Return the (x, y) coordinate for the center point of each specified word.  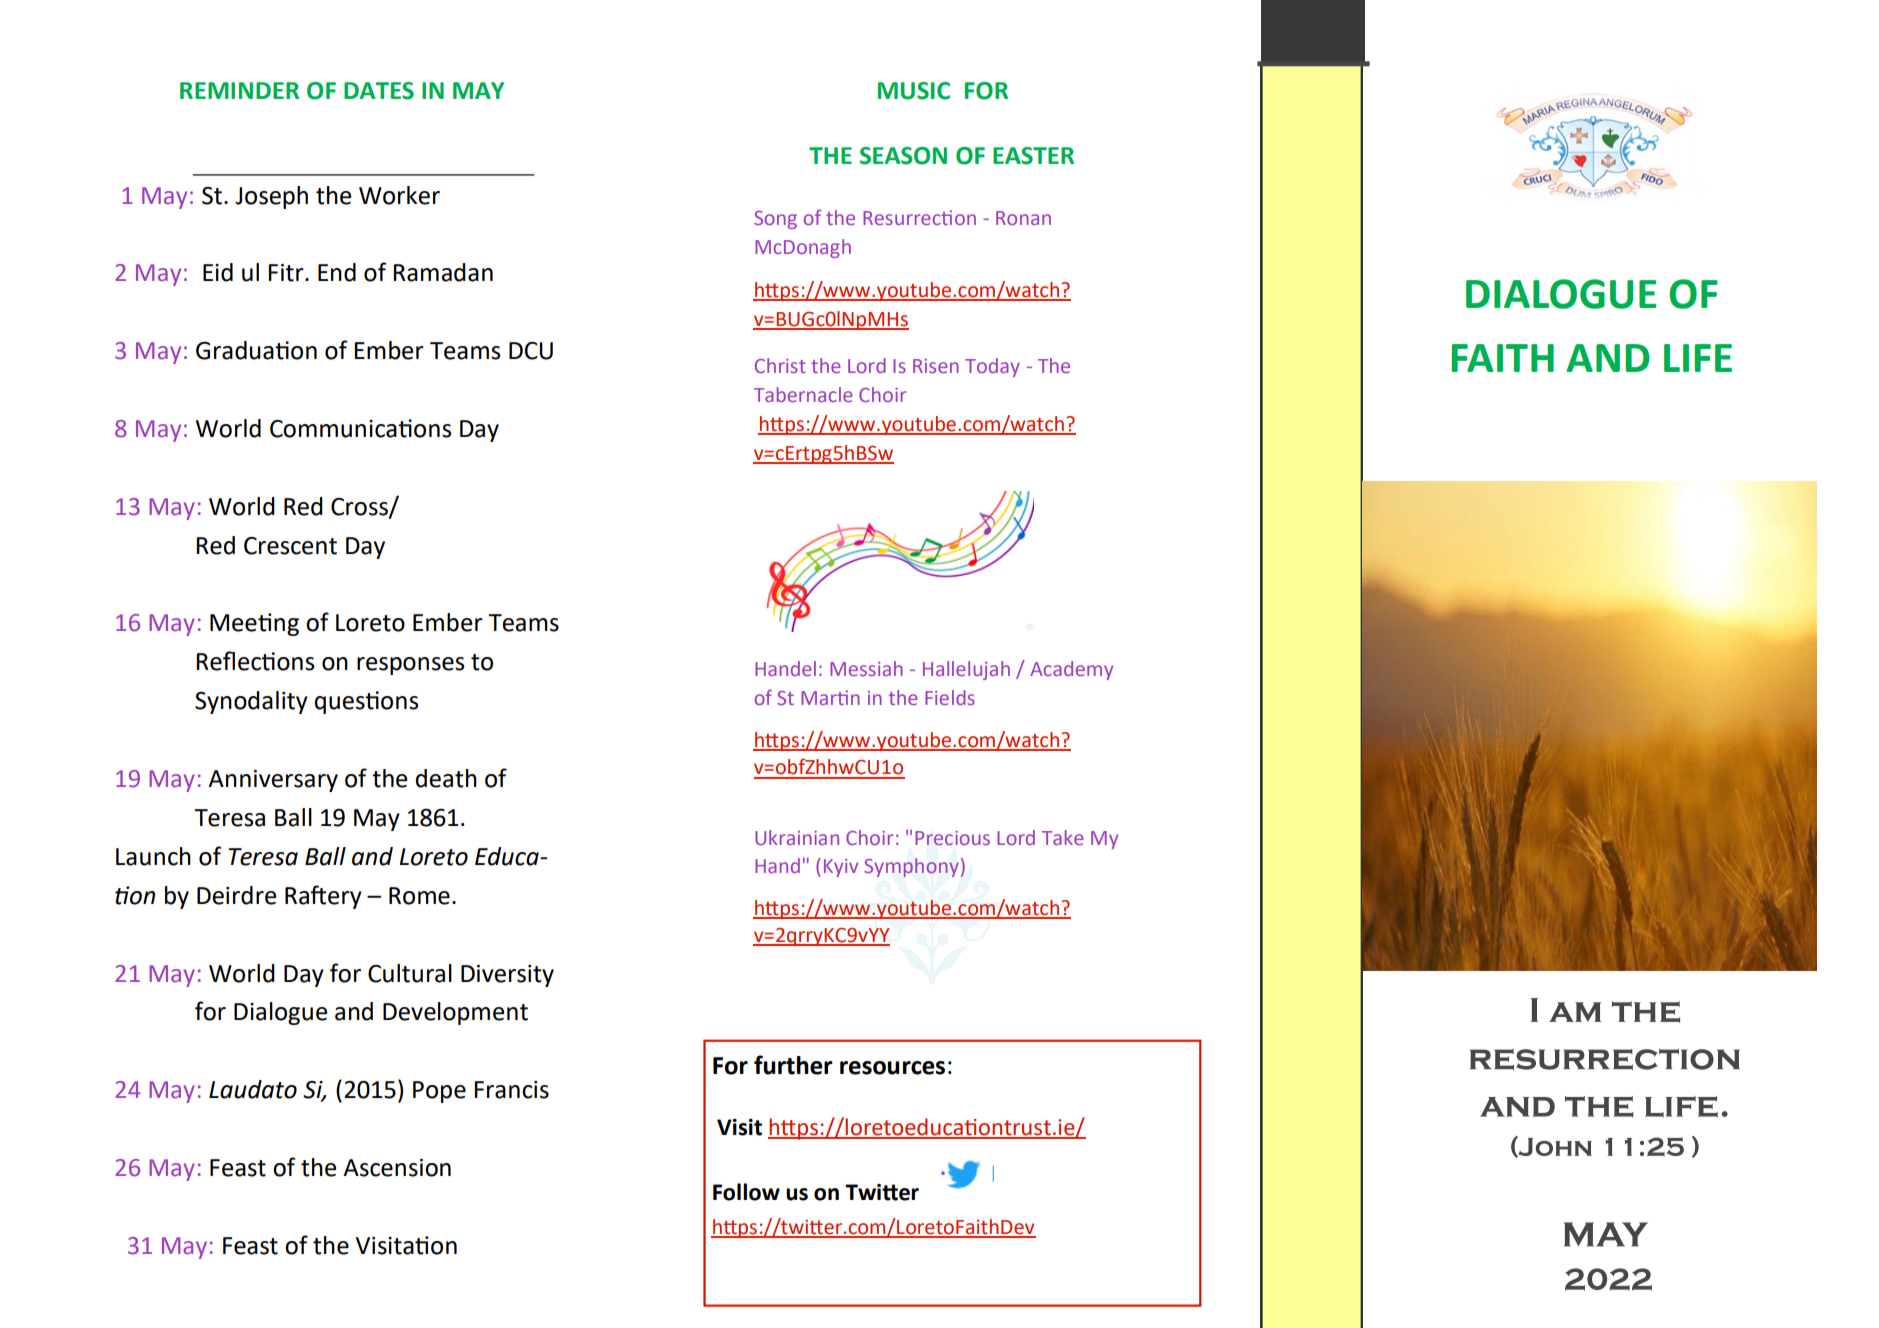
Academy (1071, 670)
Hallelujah (966, 670)
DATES (379, 91)
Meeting (254, 624)
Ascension (397, 1168)
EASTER (1033, 156)
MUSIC (914, 91)
